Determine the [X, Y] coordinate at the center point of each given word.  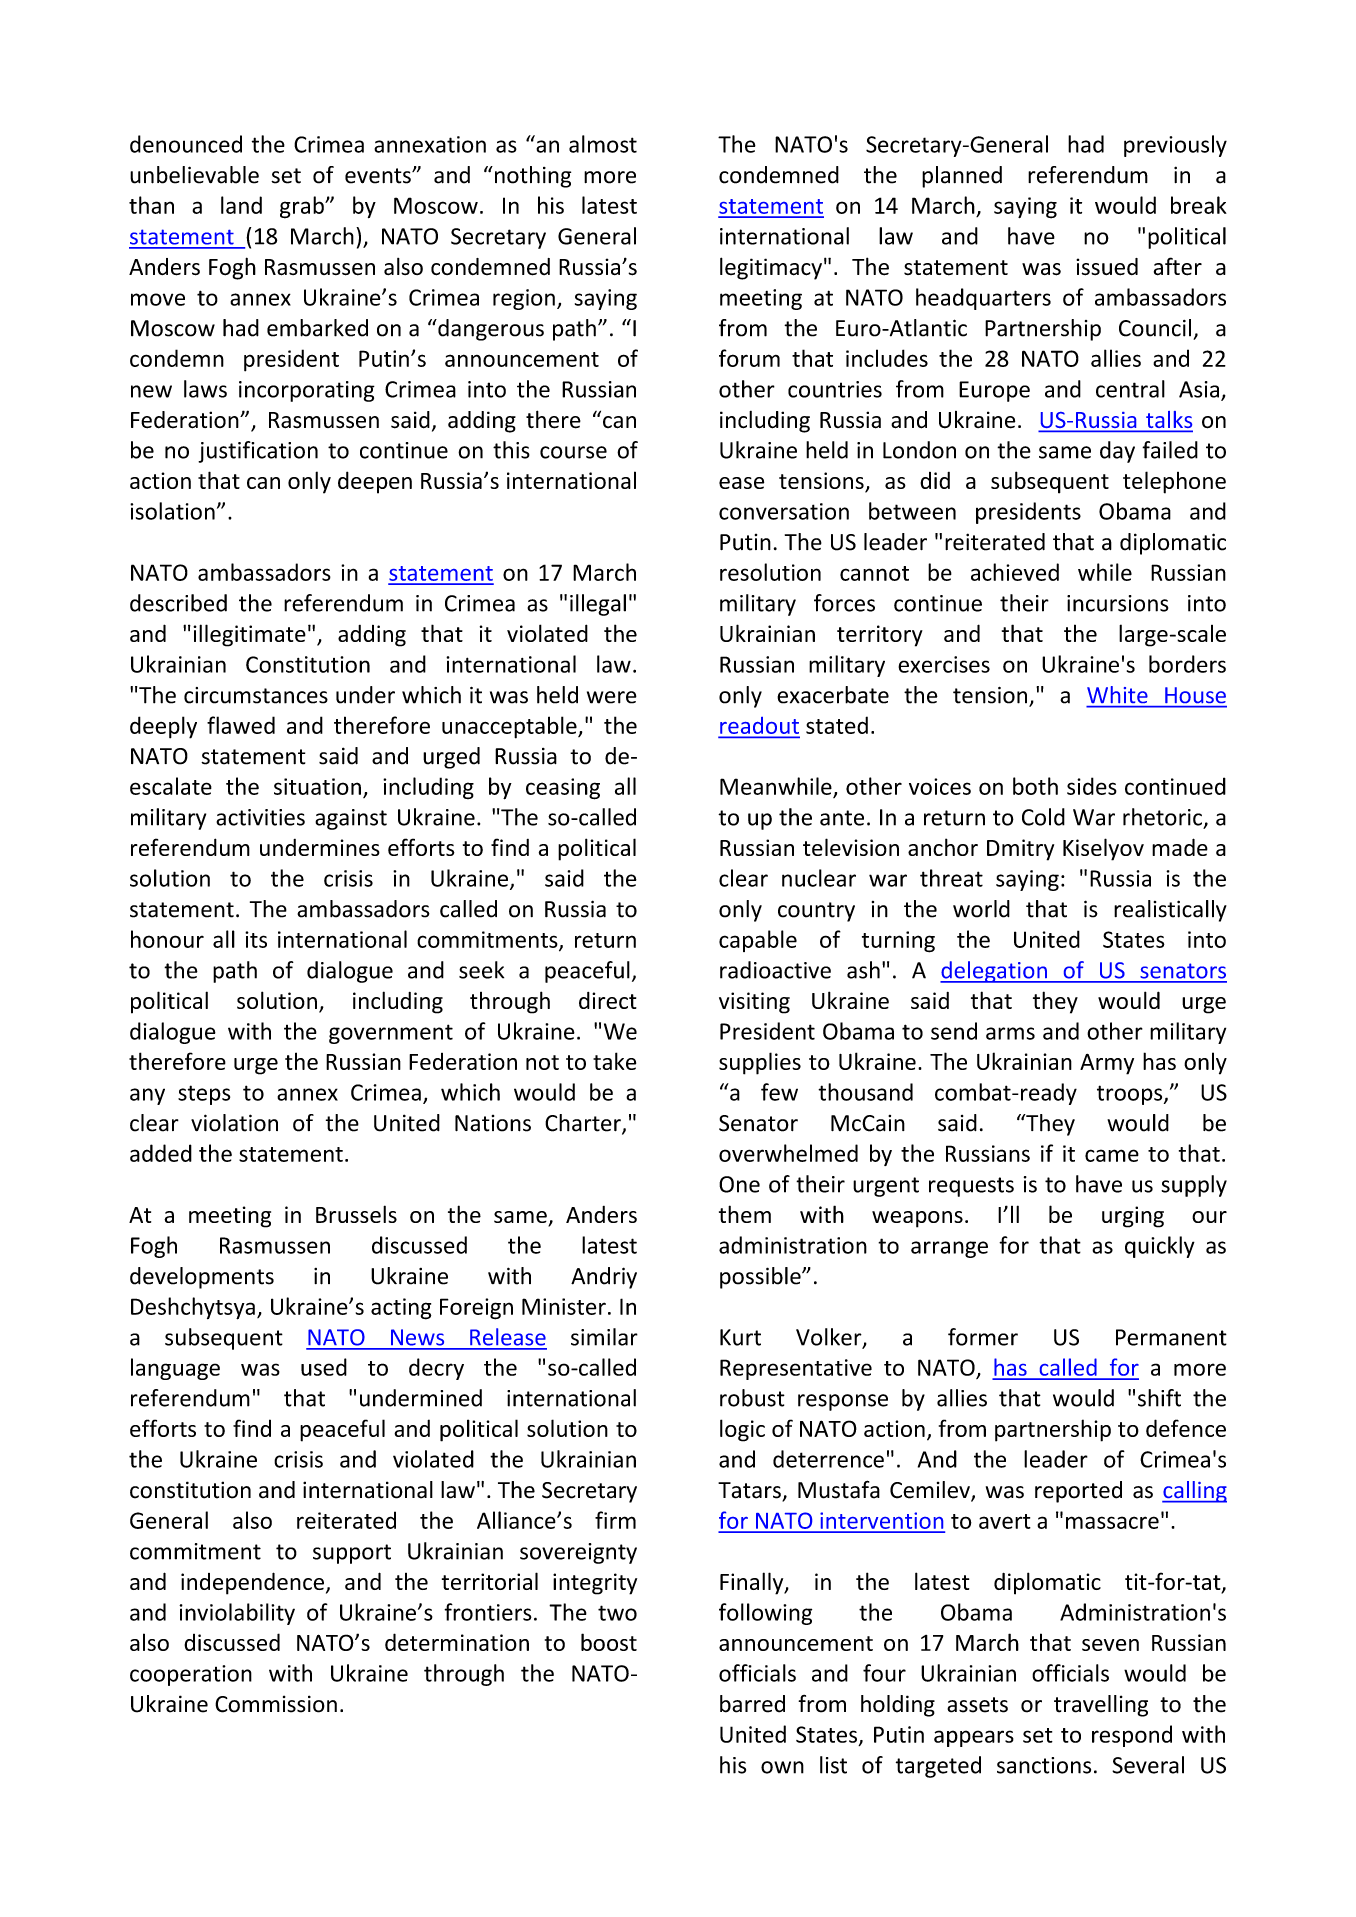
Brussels [356, 1214]
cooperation [191, 1675]
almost [603, 144]
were [612, 697]
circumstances [256, 695]
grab [303, 207]
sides [1092, 786]
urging [1133, 1217]
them [745, 1214]
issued [1107, 267]
